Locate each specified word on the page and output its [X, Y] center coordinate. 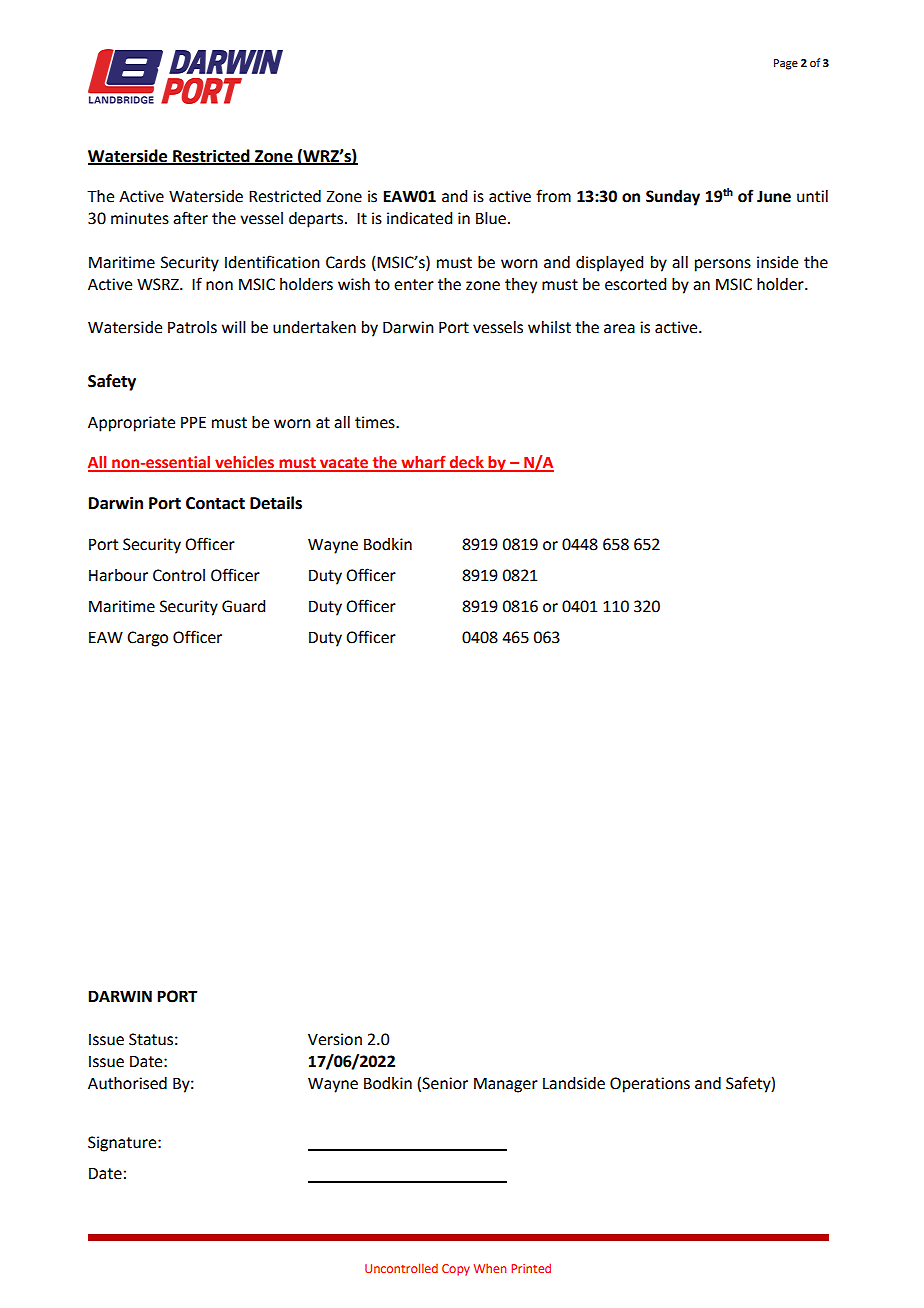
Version [335, 1039]
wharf [423, 463]
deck [467, 463]
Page [786, 64]
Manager [506, 1085]
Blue [491, 218]
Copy [456, 1270]
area [619, 329]
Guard [243, 606]
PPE [193, 422]
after [190, 218]
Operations [650, 1085]
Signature [123, 1144]
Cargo [147, 639]
